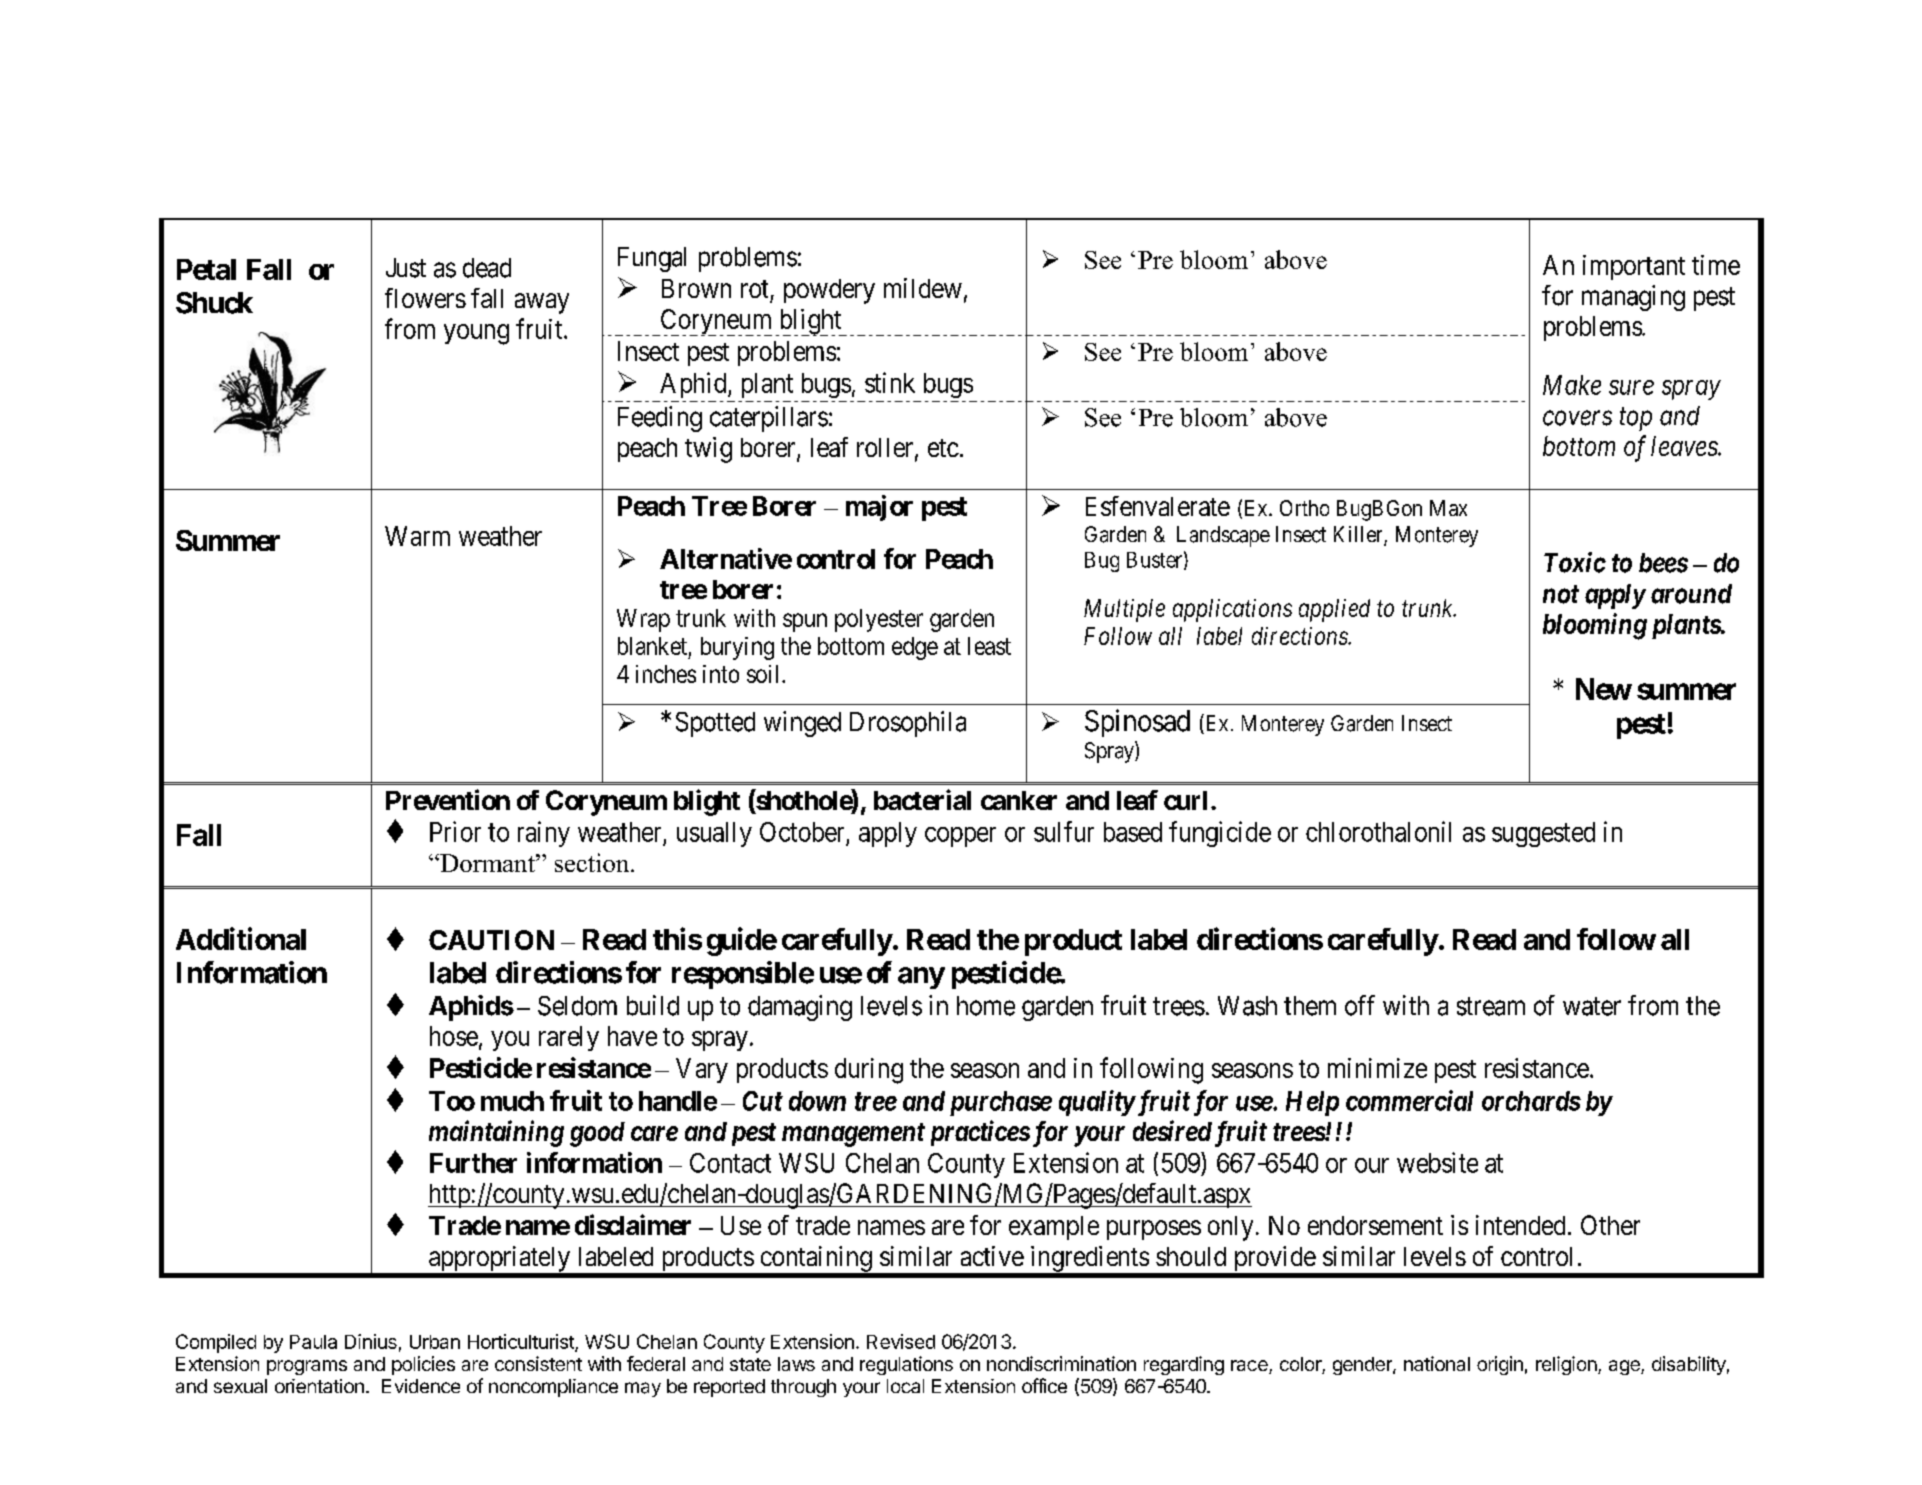  Describe the element at coordinates (922, 799) in the page. I see `bacterial` at that location.
